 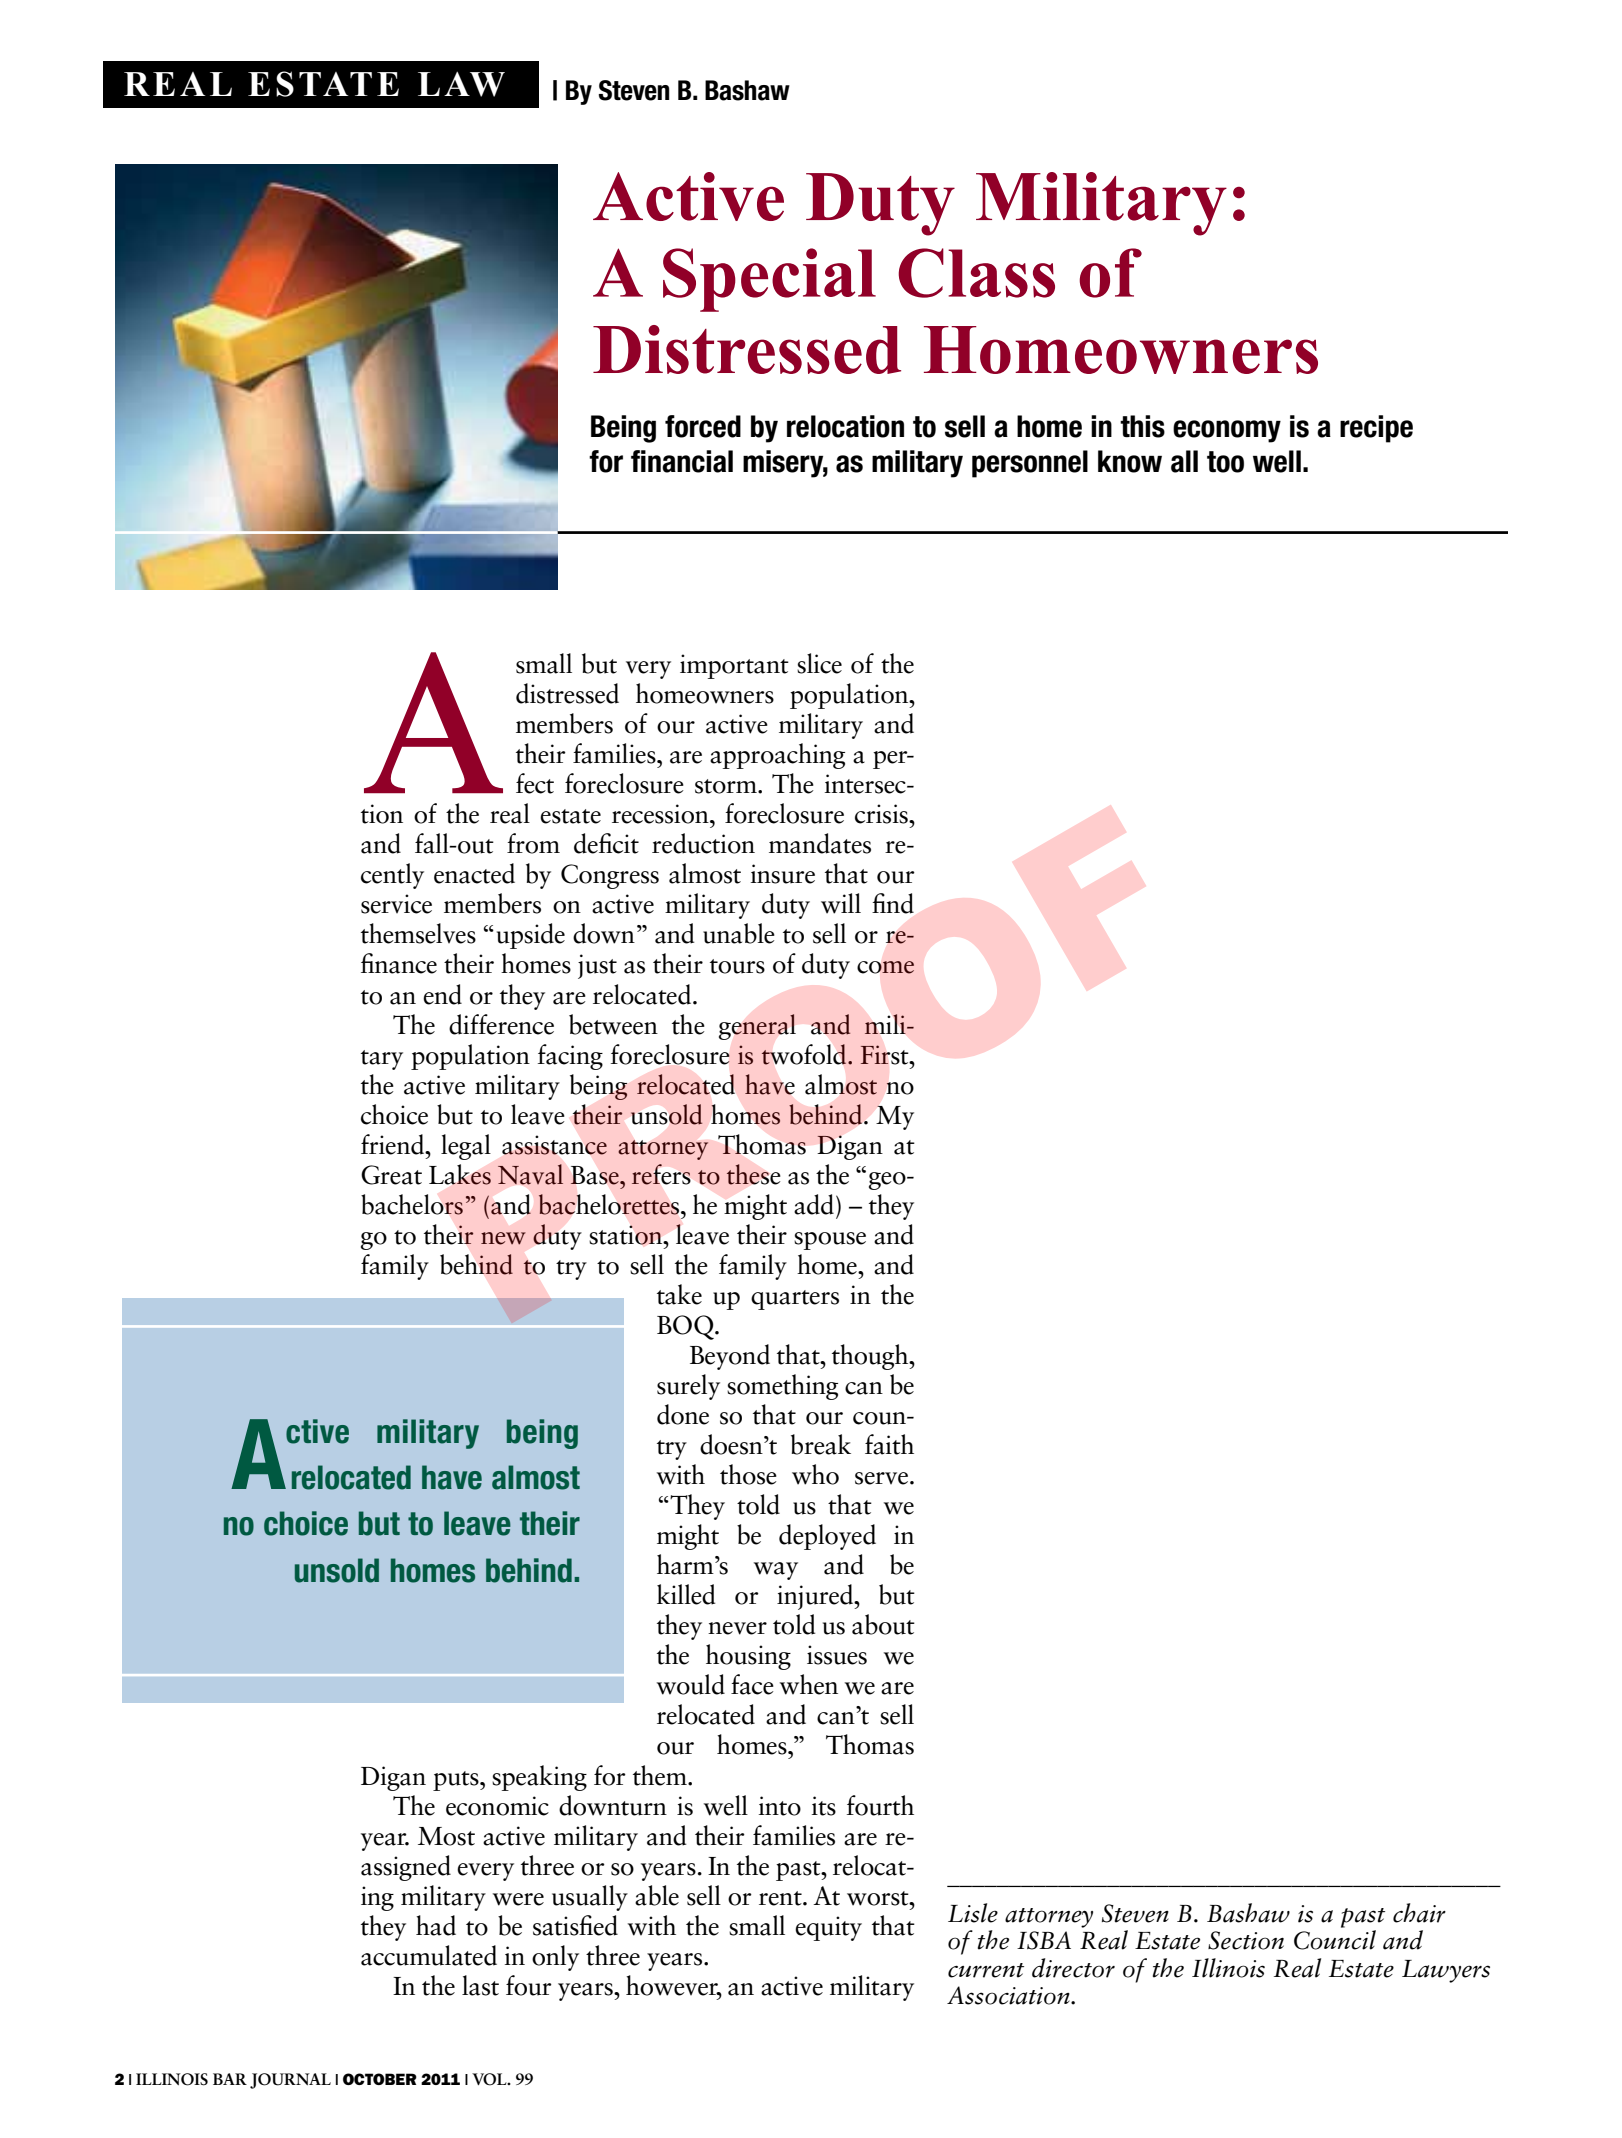 I want to click on break, so click(x=821, y=1444).
